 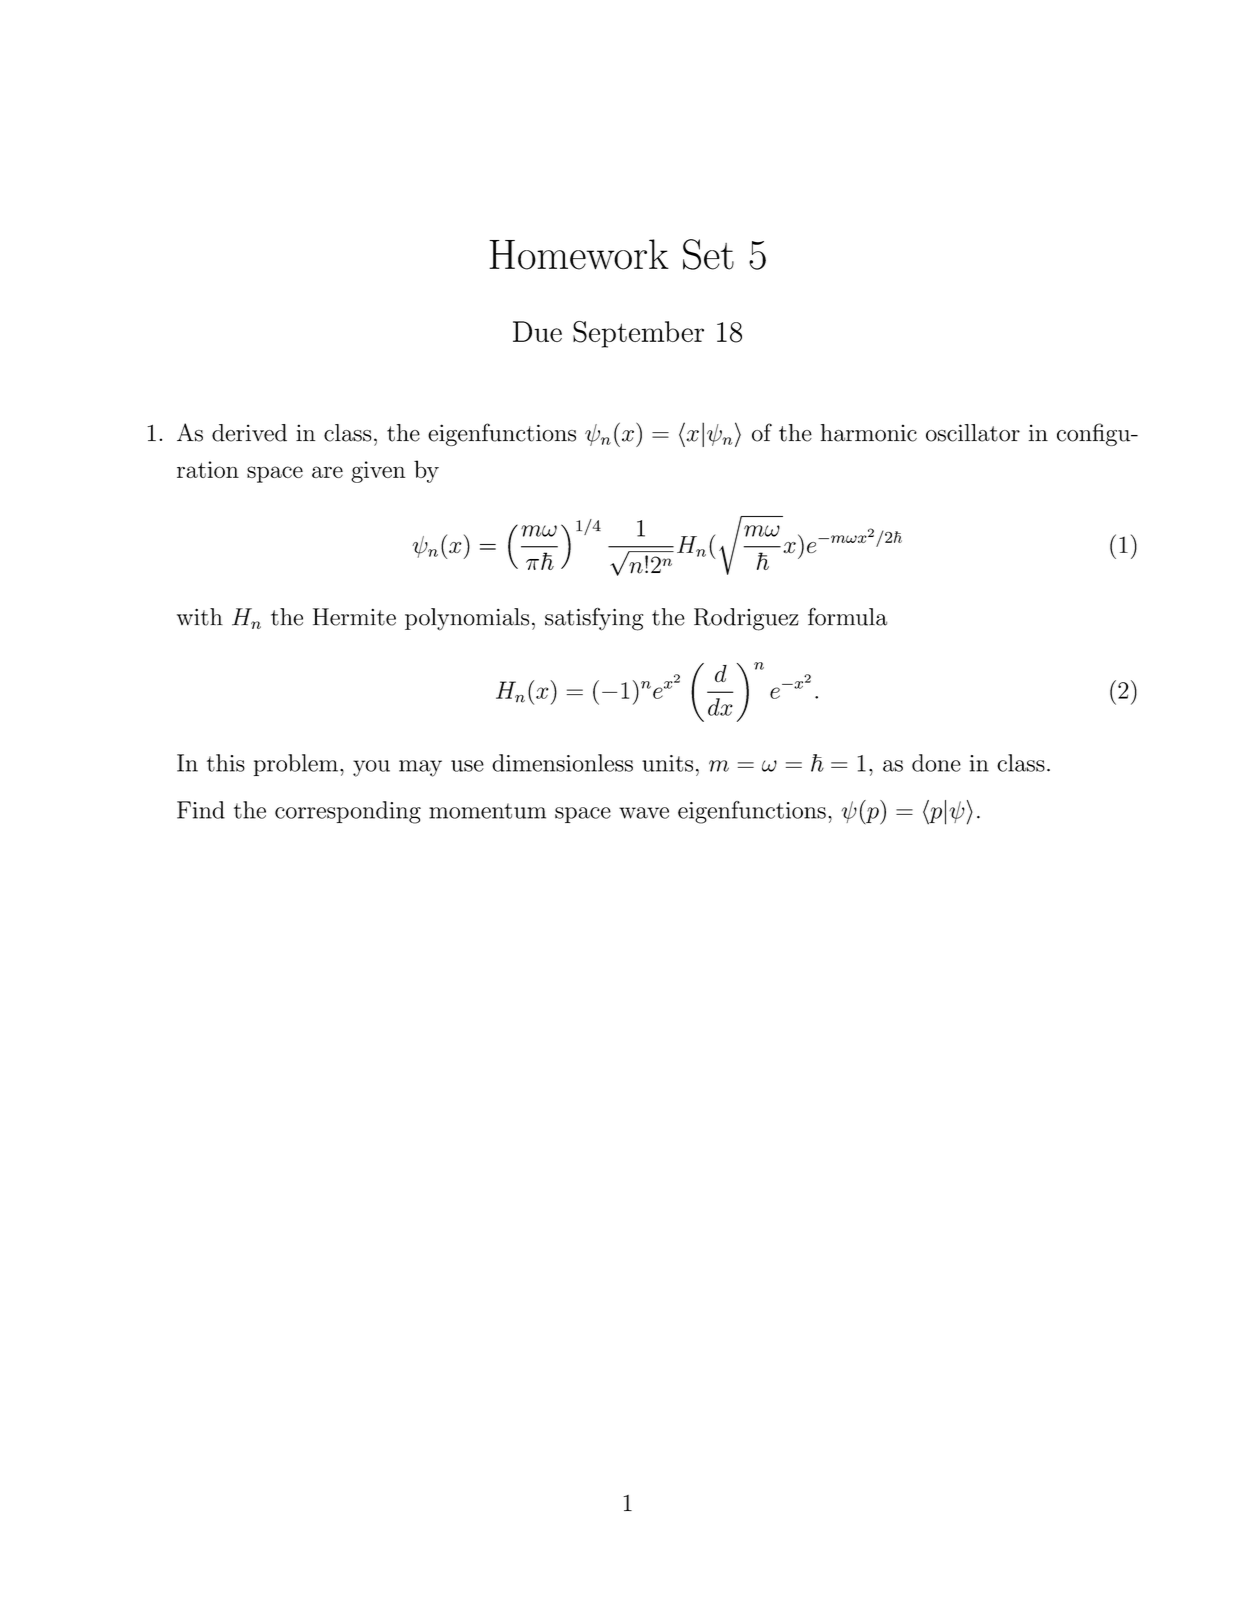 I want to click on given, so click(x=378, y=472).
